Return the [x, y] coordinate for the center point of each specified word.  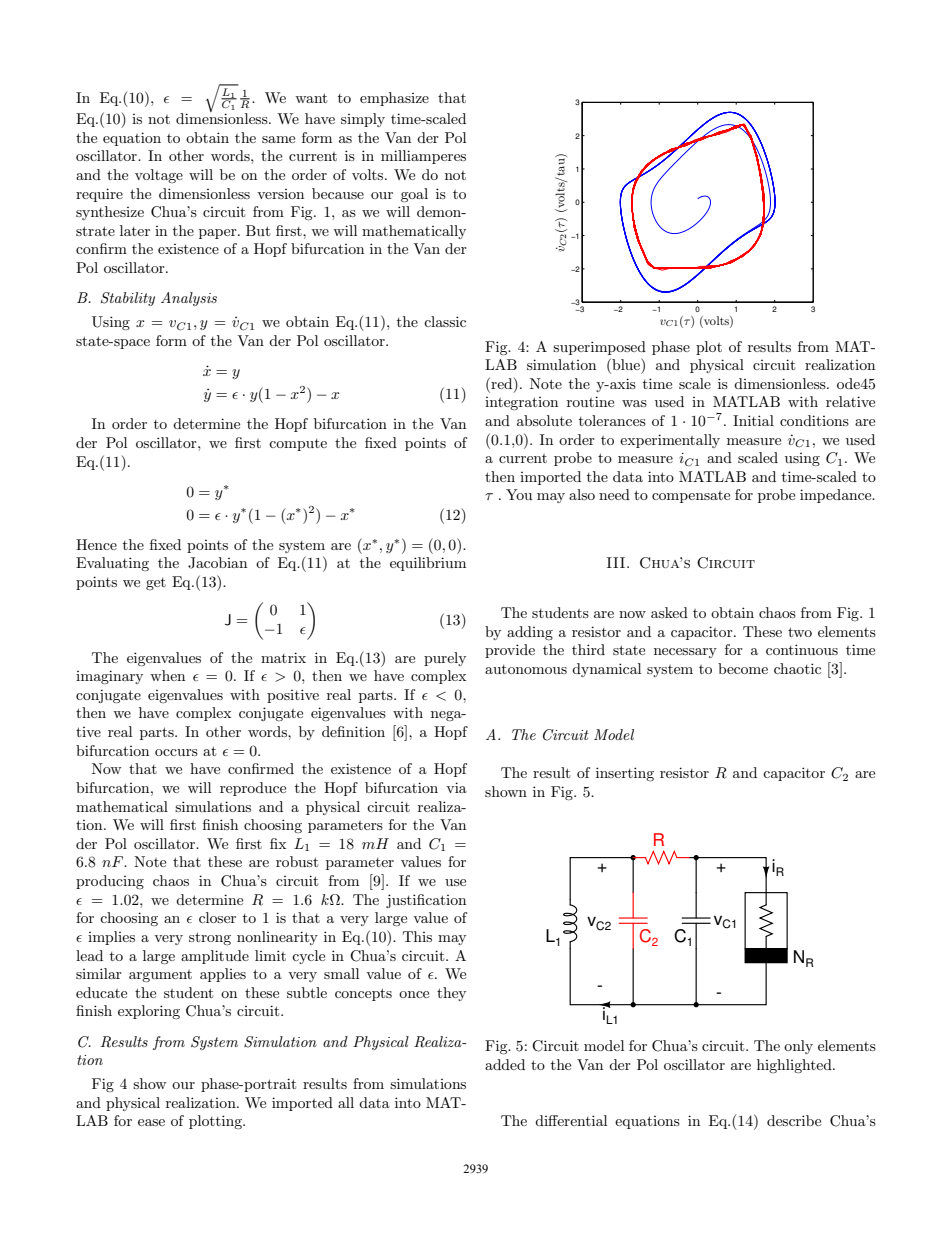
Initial [753, 420]
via [456, 787]
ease [151, 1122]
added [505, 1064]
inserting [625, 774]
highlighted [795, 1066]
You [519, 494]
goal [414, 195]
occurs [176, 752]
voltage [159, 176]
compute [298, 445]
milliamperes [423, 157]
